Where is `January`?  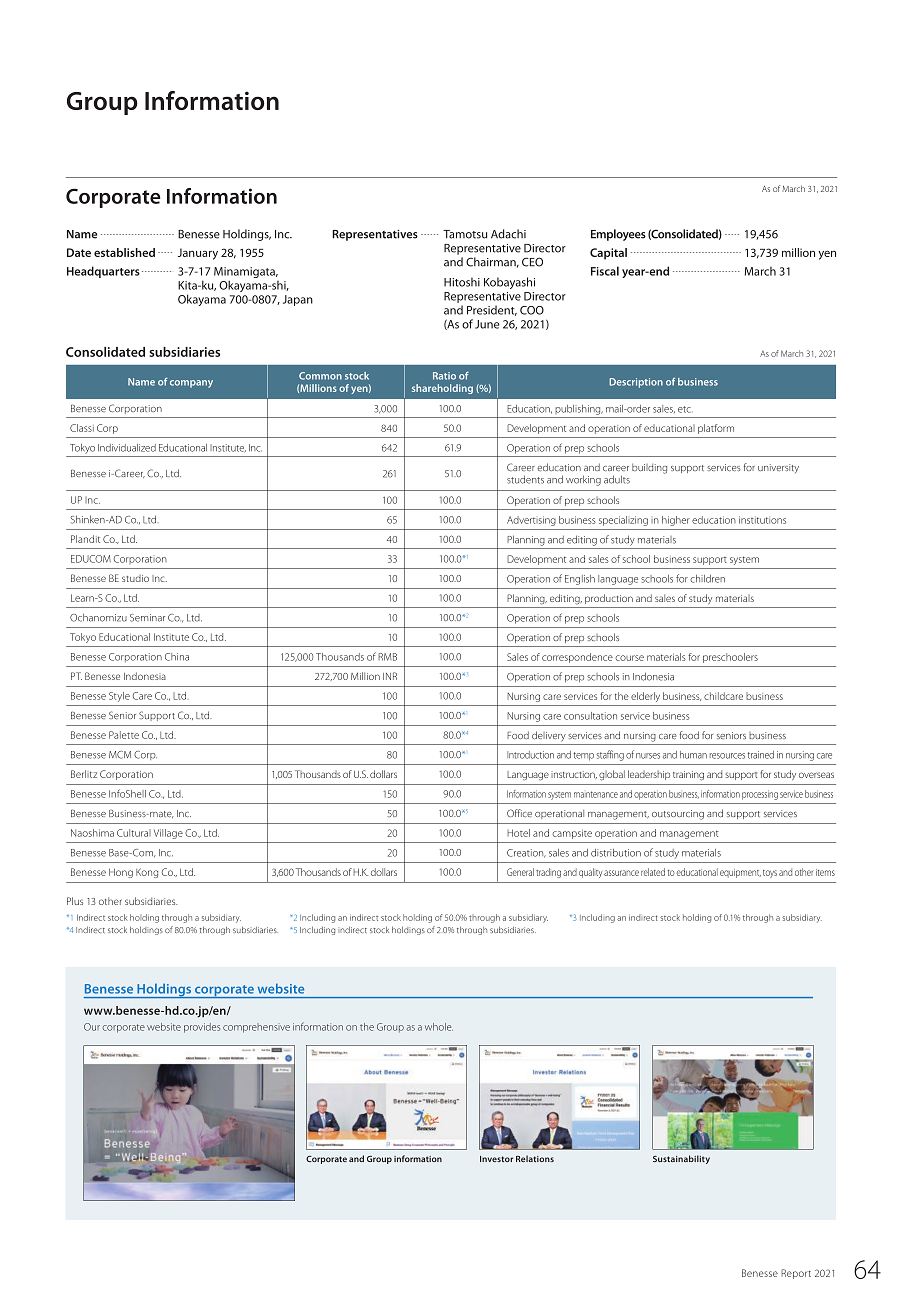 January is located at coordinates (198, 254).
